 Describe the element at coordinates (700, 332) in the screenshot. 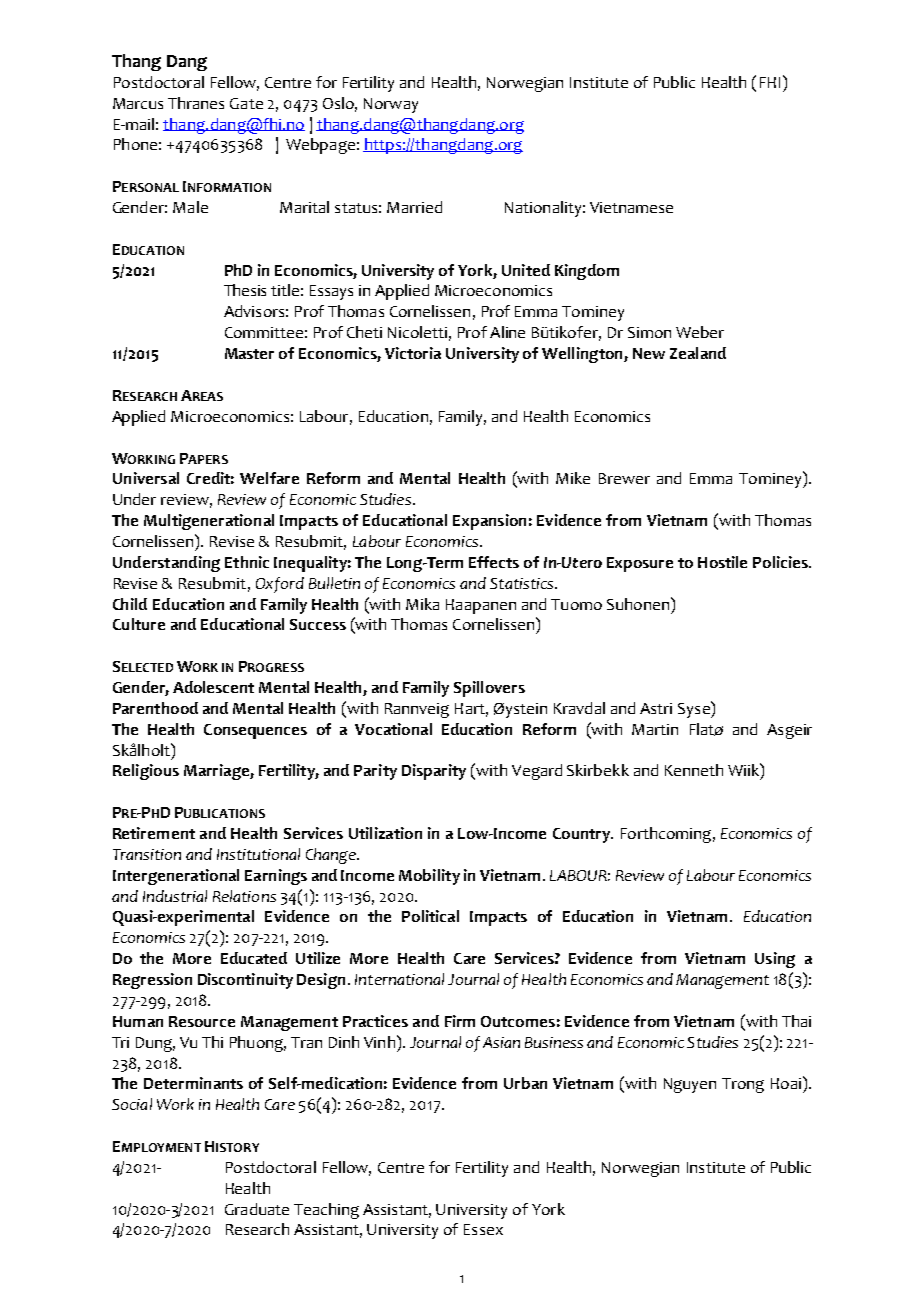

I see `Weber` at that location.
